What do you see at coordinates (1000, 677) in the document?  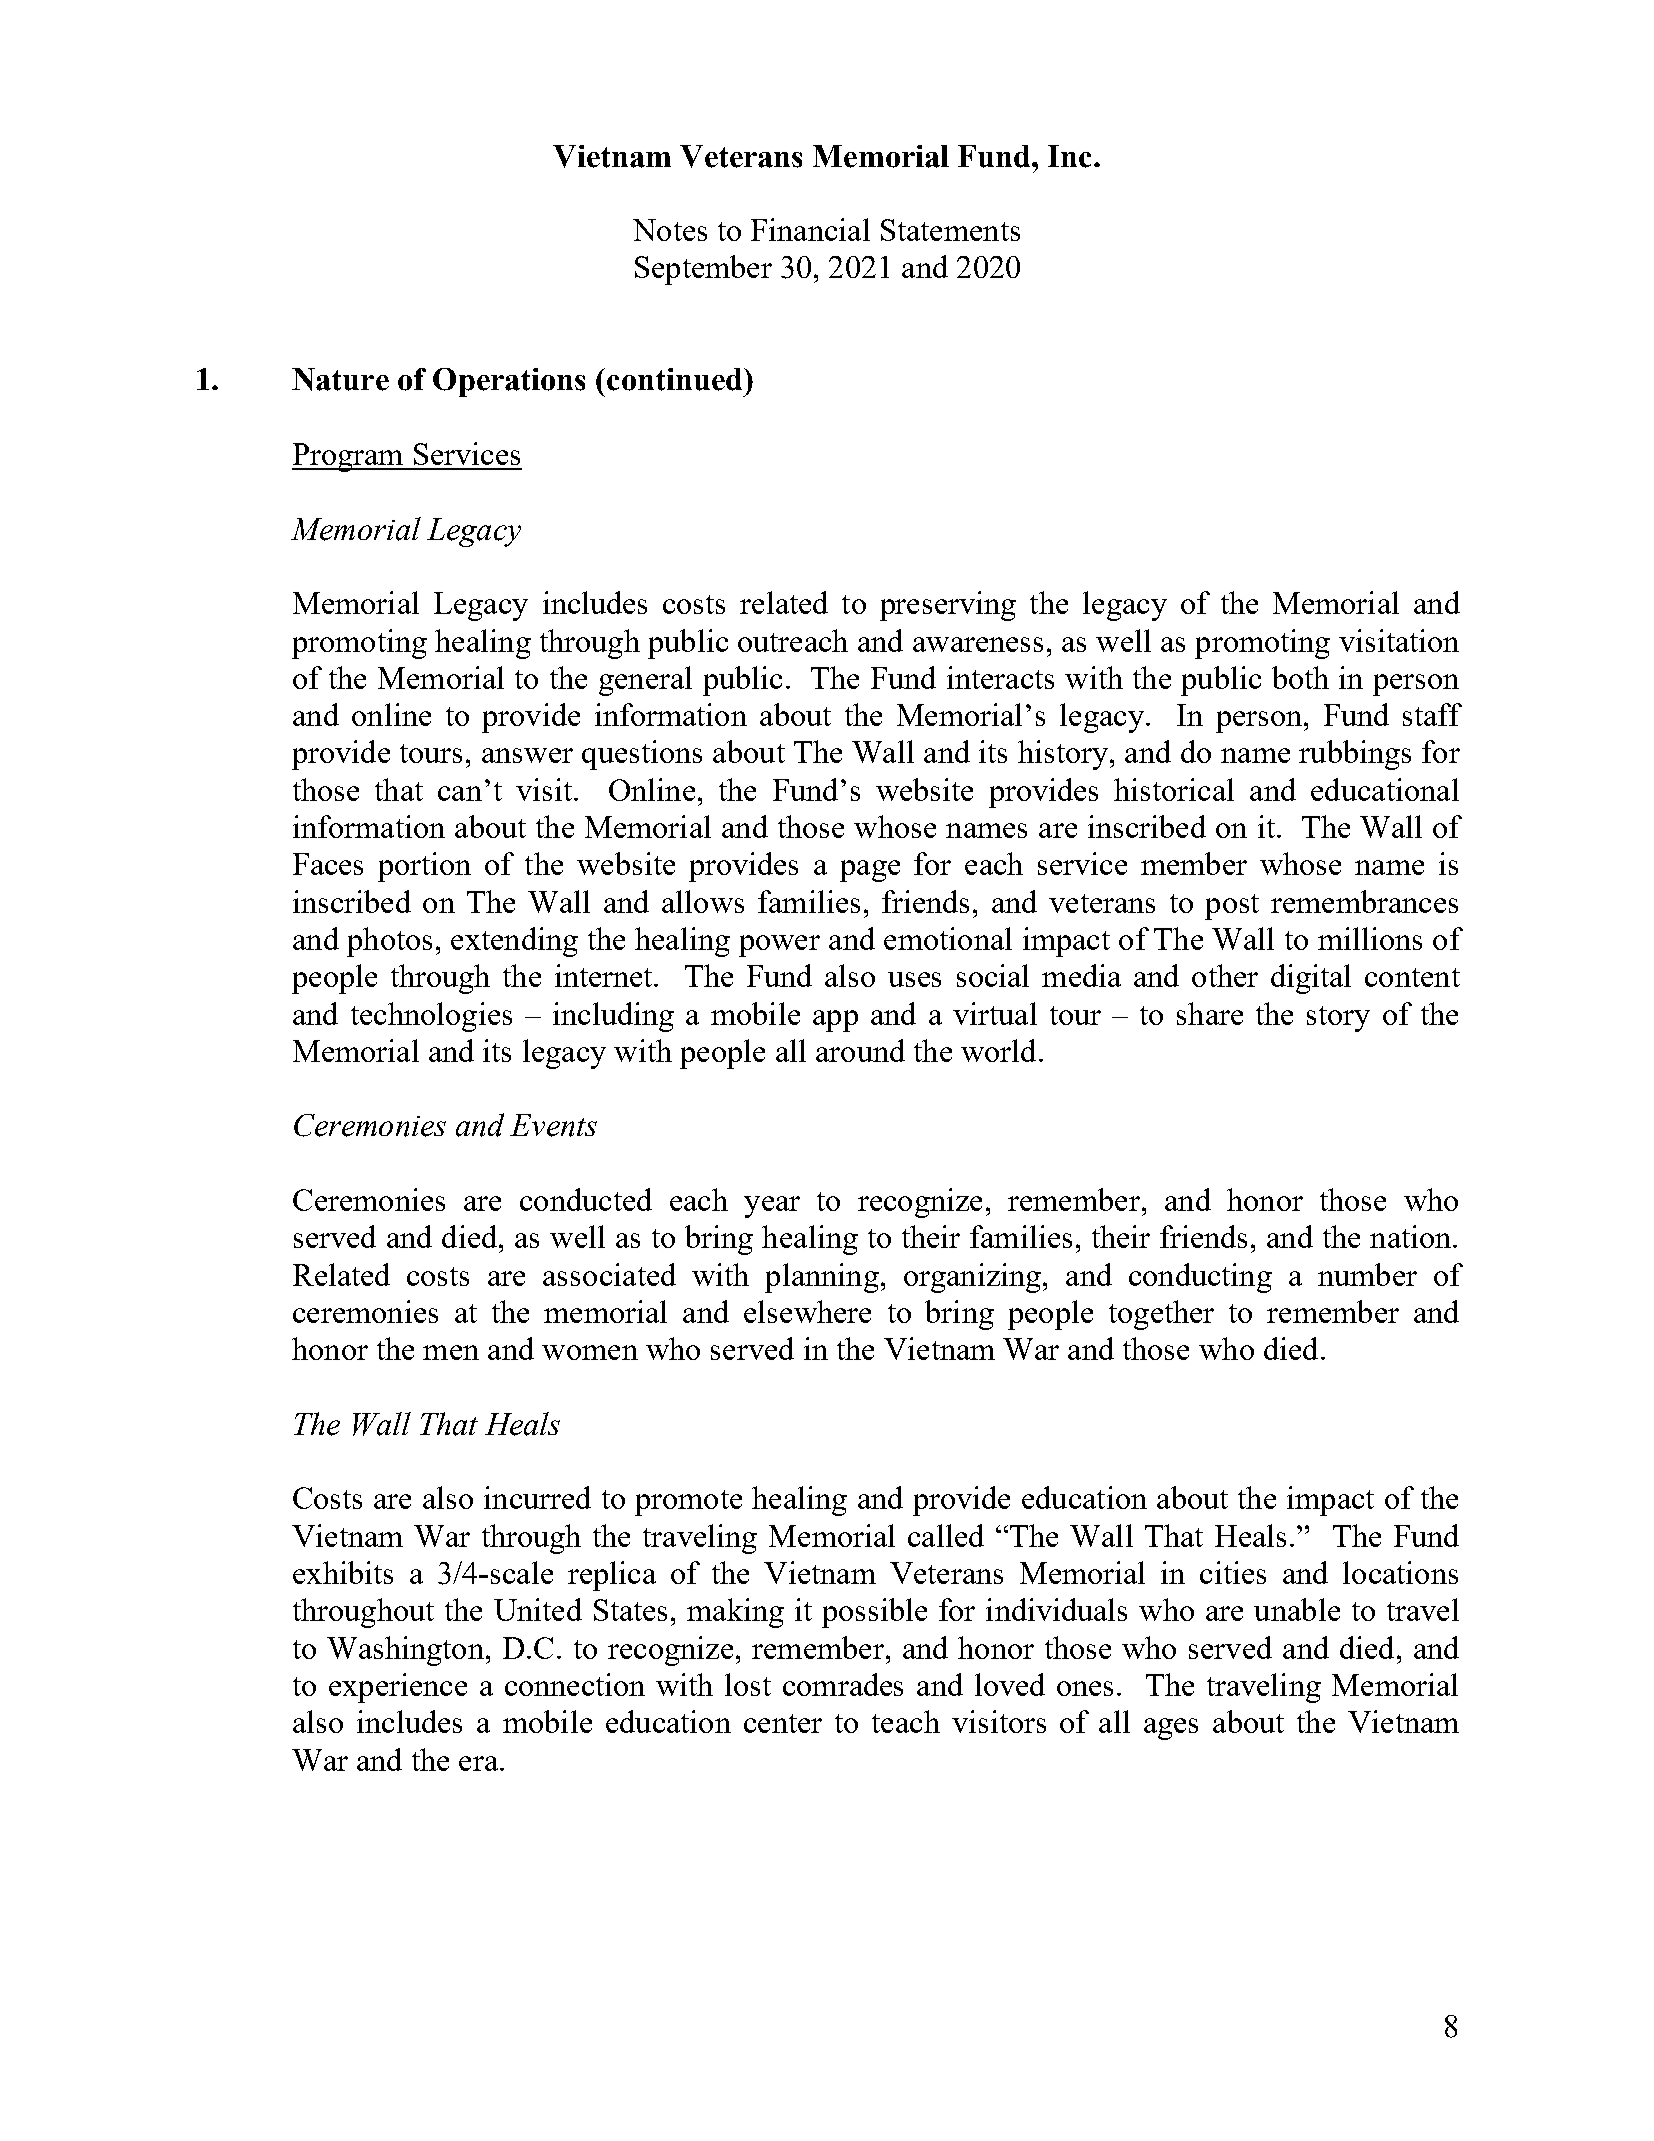 I see `interacts` at bounding box center [1000, 677].
